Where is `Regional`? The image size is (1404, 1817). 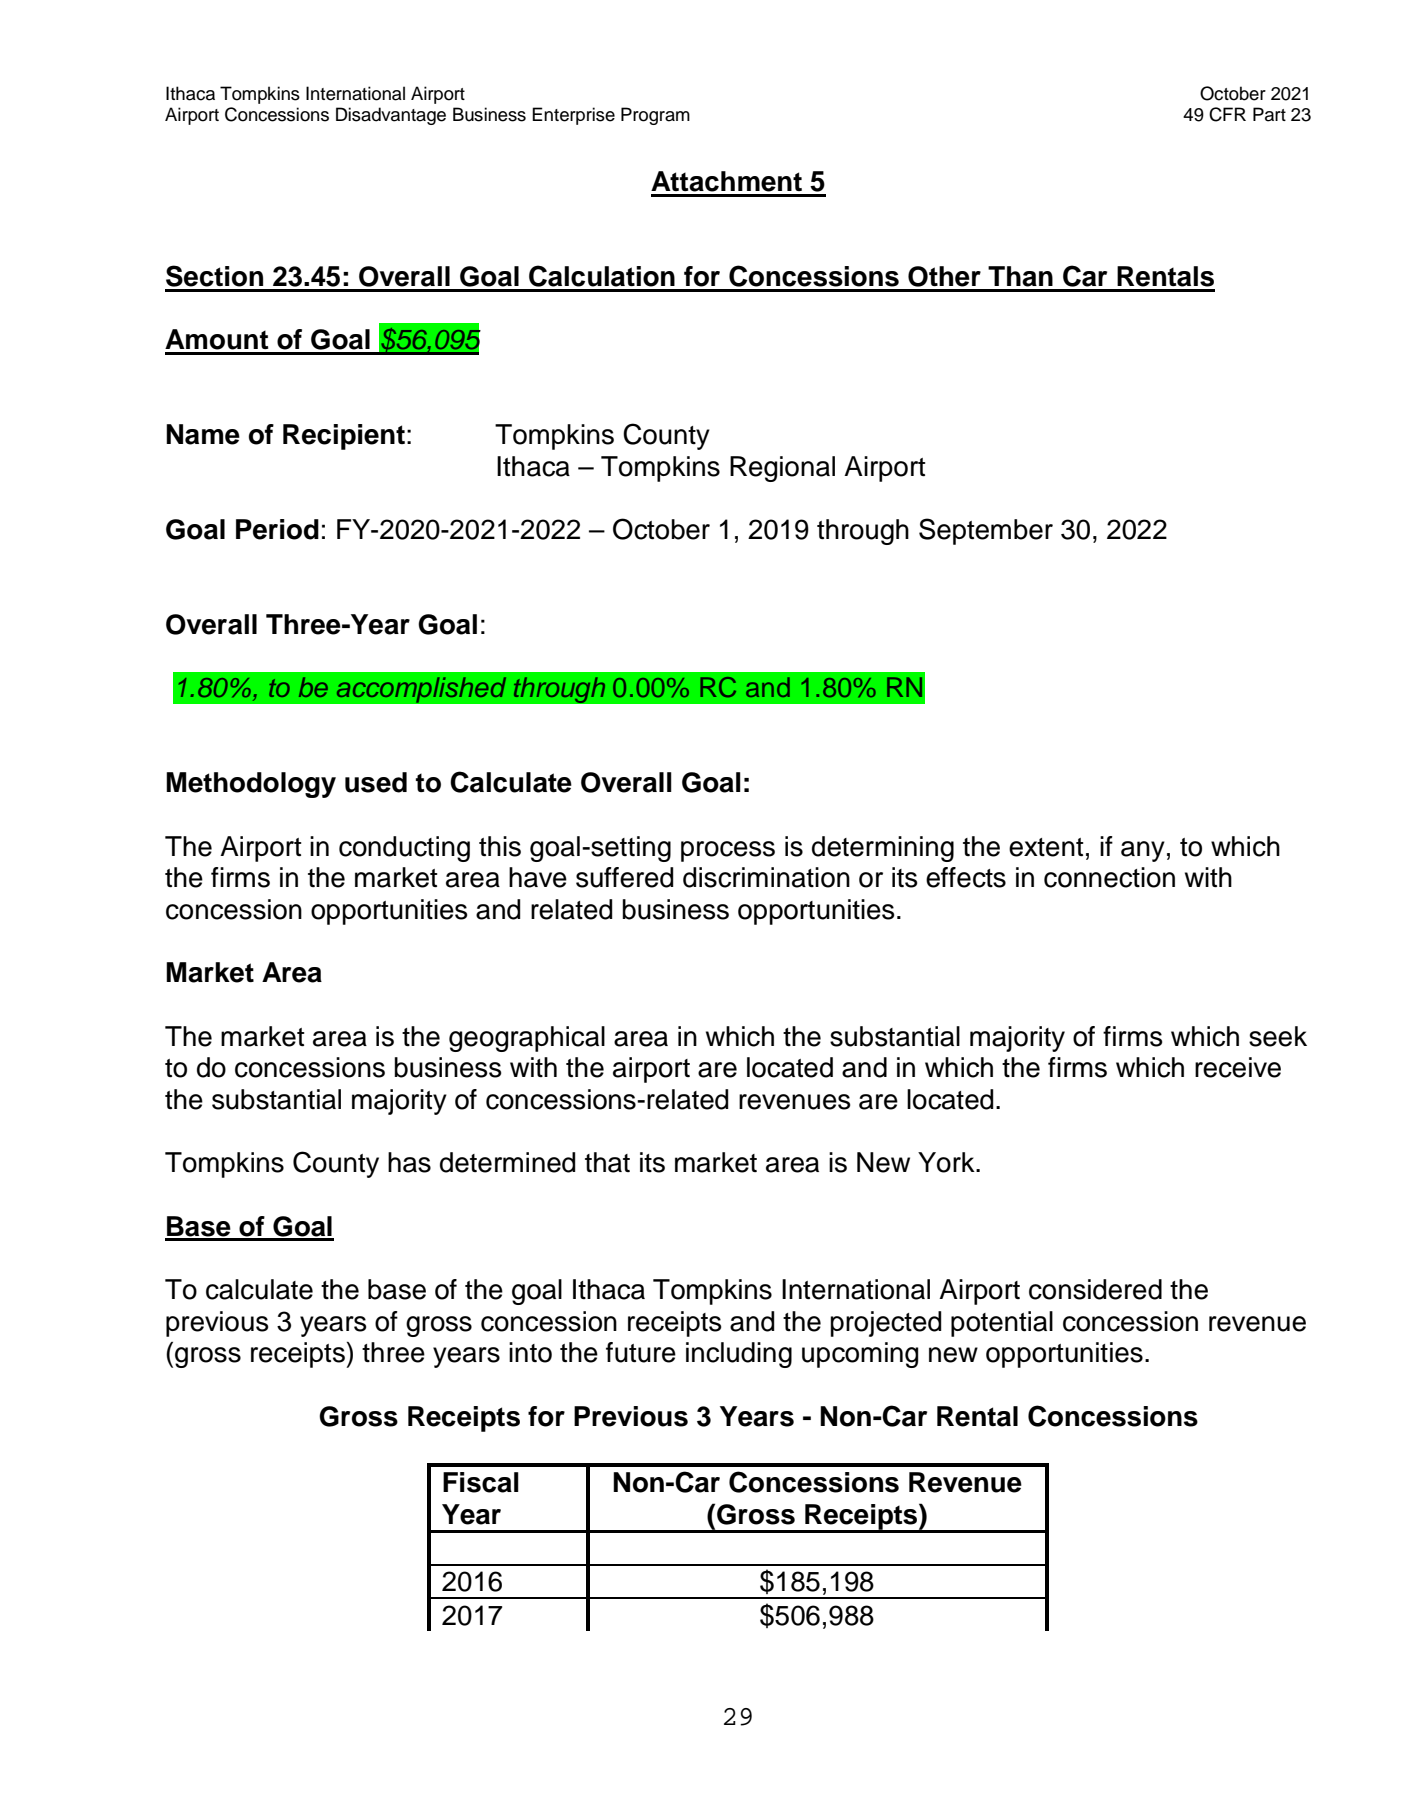
Regional is located at coordinates (782, 469).
